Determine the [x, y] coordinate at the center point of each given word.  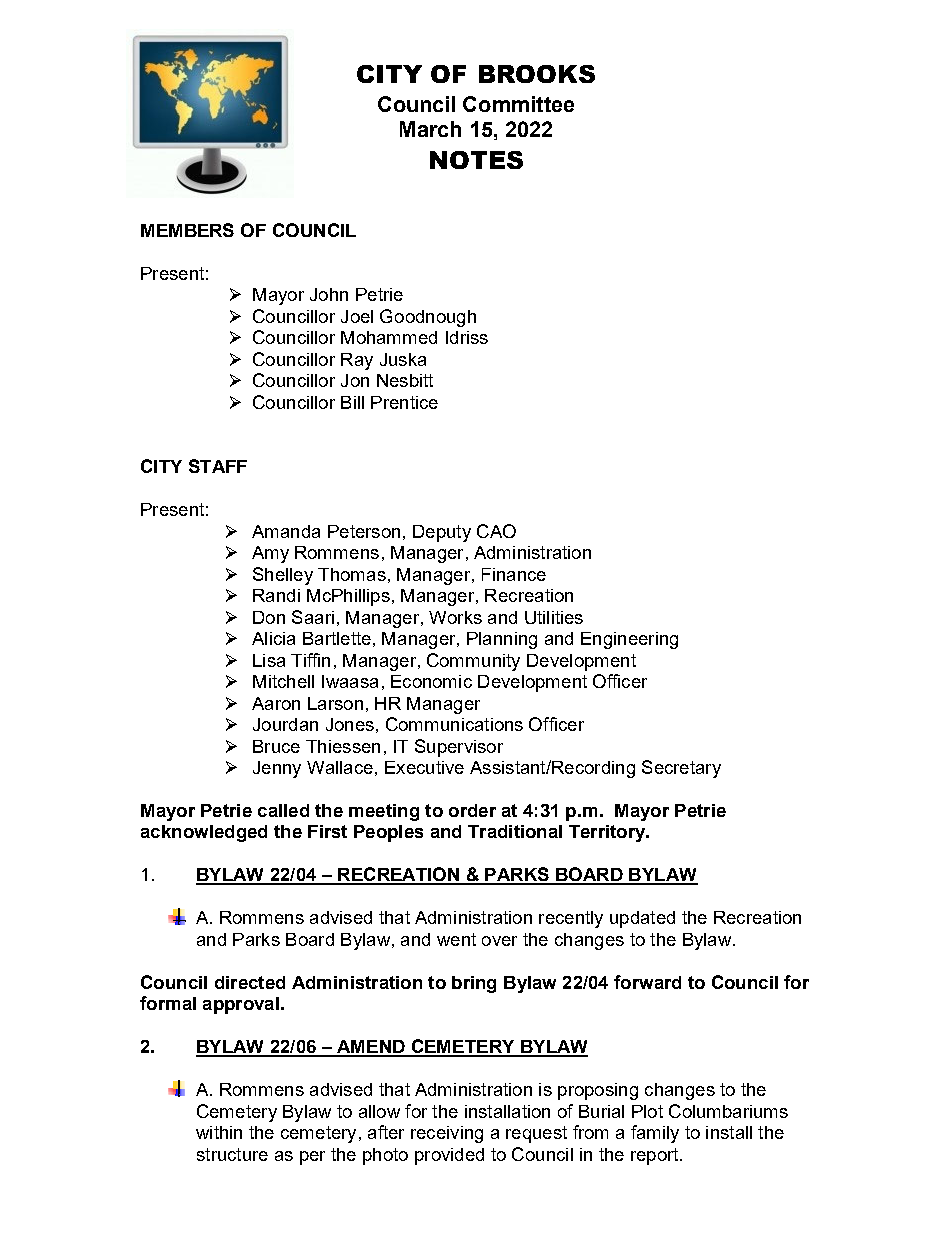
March [430, 129]
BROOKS [537, 74]
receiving [447, 1134]
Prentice [404, 402]
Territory [608, 833]
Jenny [277, 769]
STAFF [218, 466]
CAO [496, 531]
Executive [424, 767]
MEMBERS [187, 230]
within [219, 1132]
